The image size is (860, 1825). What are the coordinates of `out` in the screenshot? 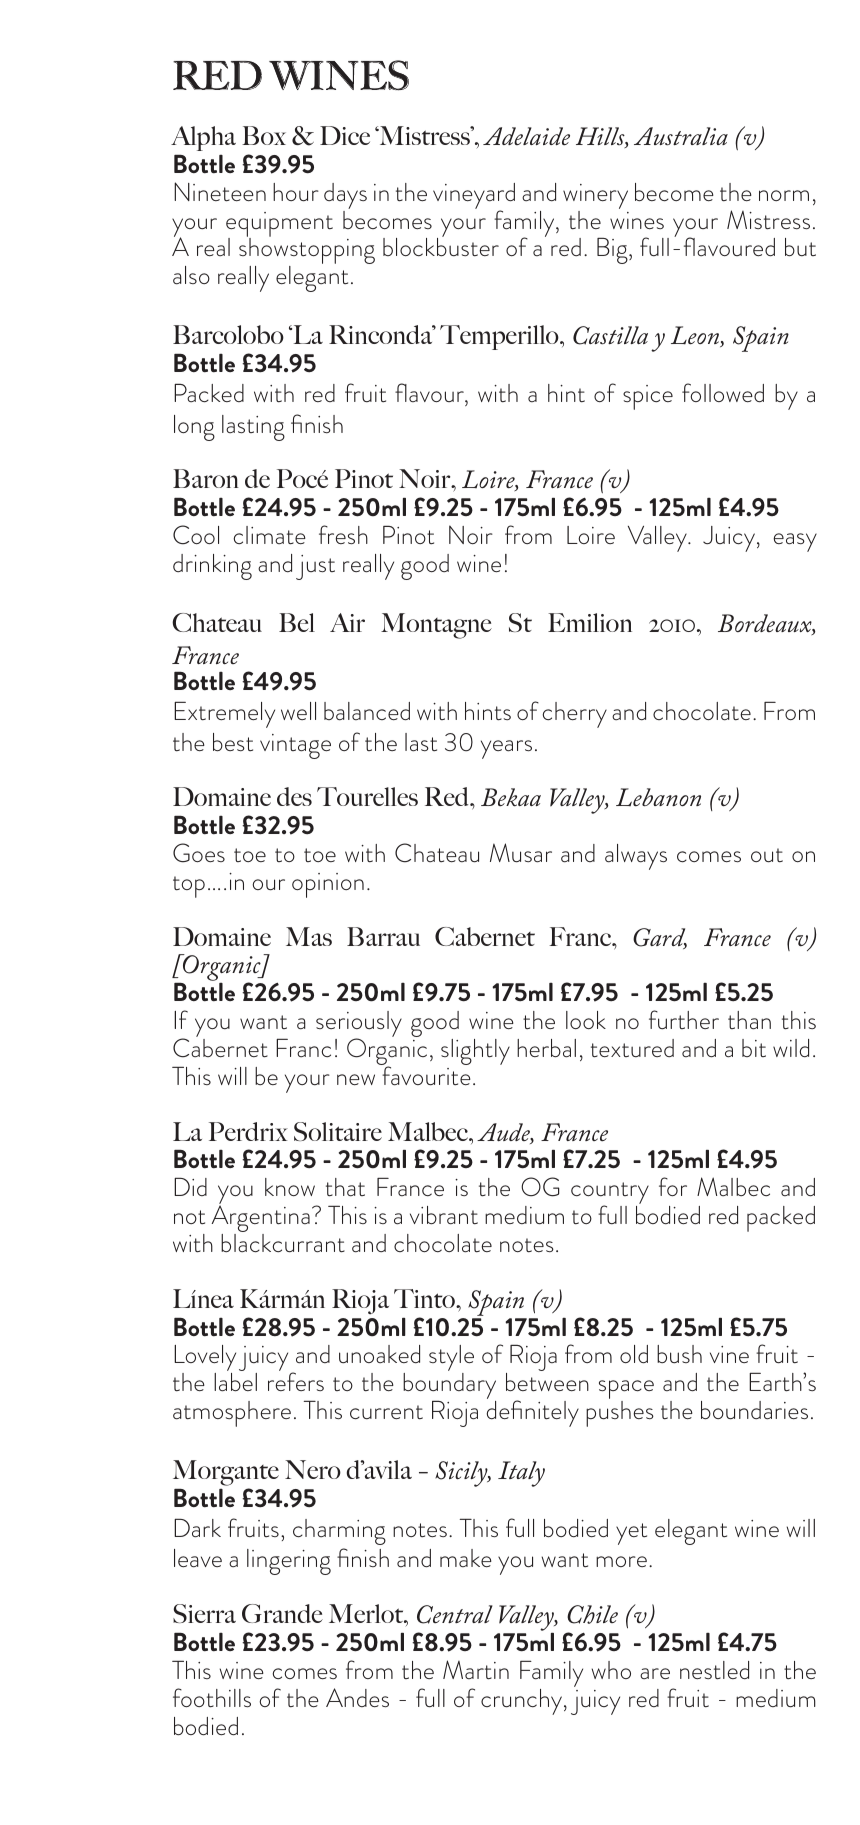 It's located at (767, 855).
